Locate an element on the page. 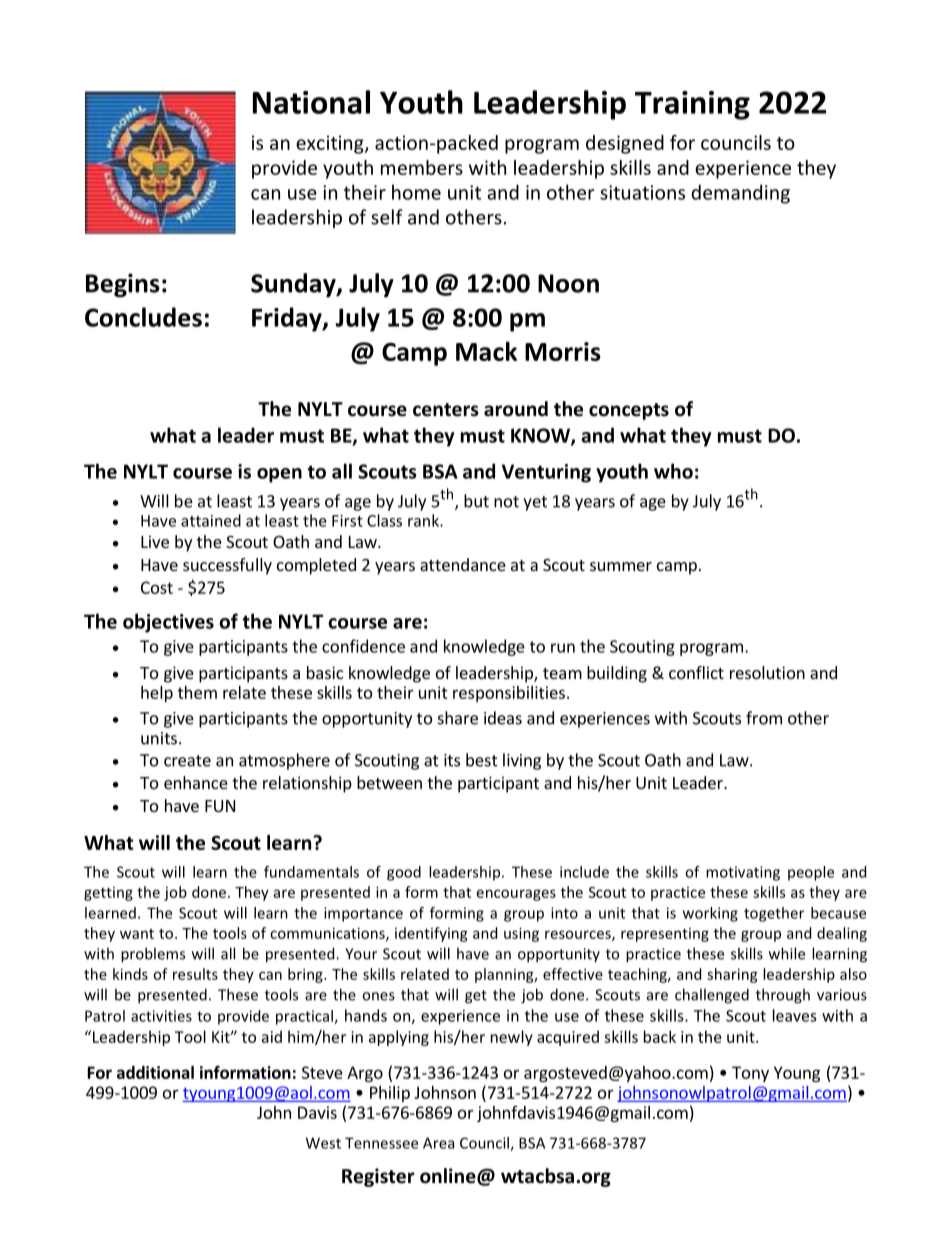 The height and width of the document is (1233, 952). but is located at coordinates (476, 501).
